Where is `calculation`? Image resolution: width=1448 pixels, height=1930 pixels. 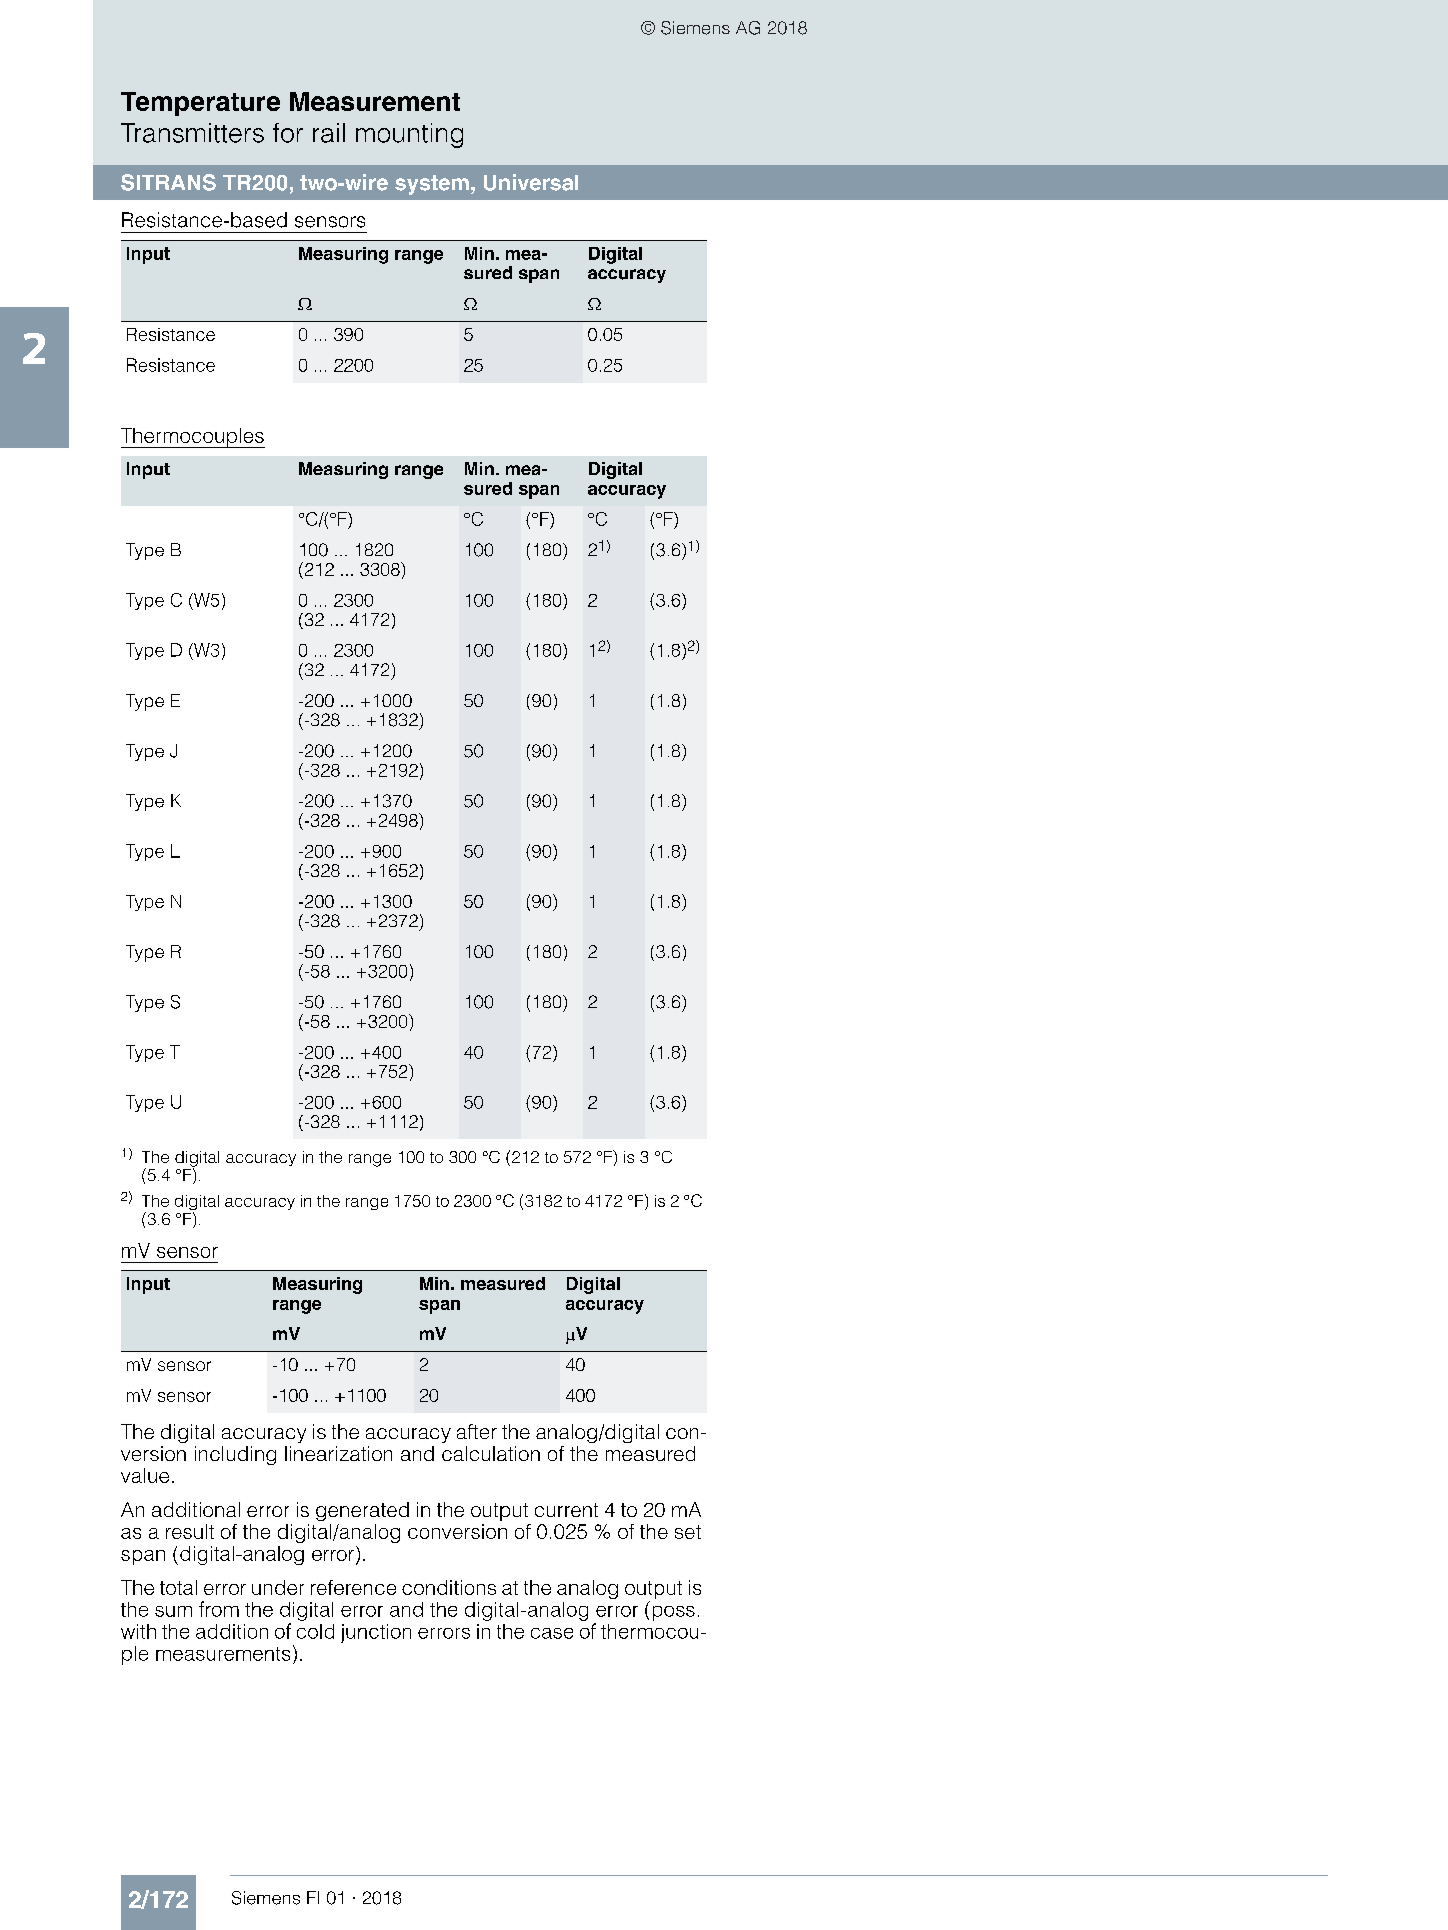
calculation is located at coordinates (491, 1453).
